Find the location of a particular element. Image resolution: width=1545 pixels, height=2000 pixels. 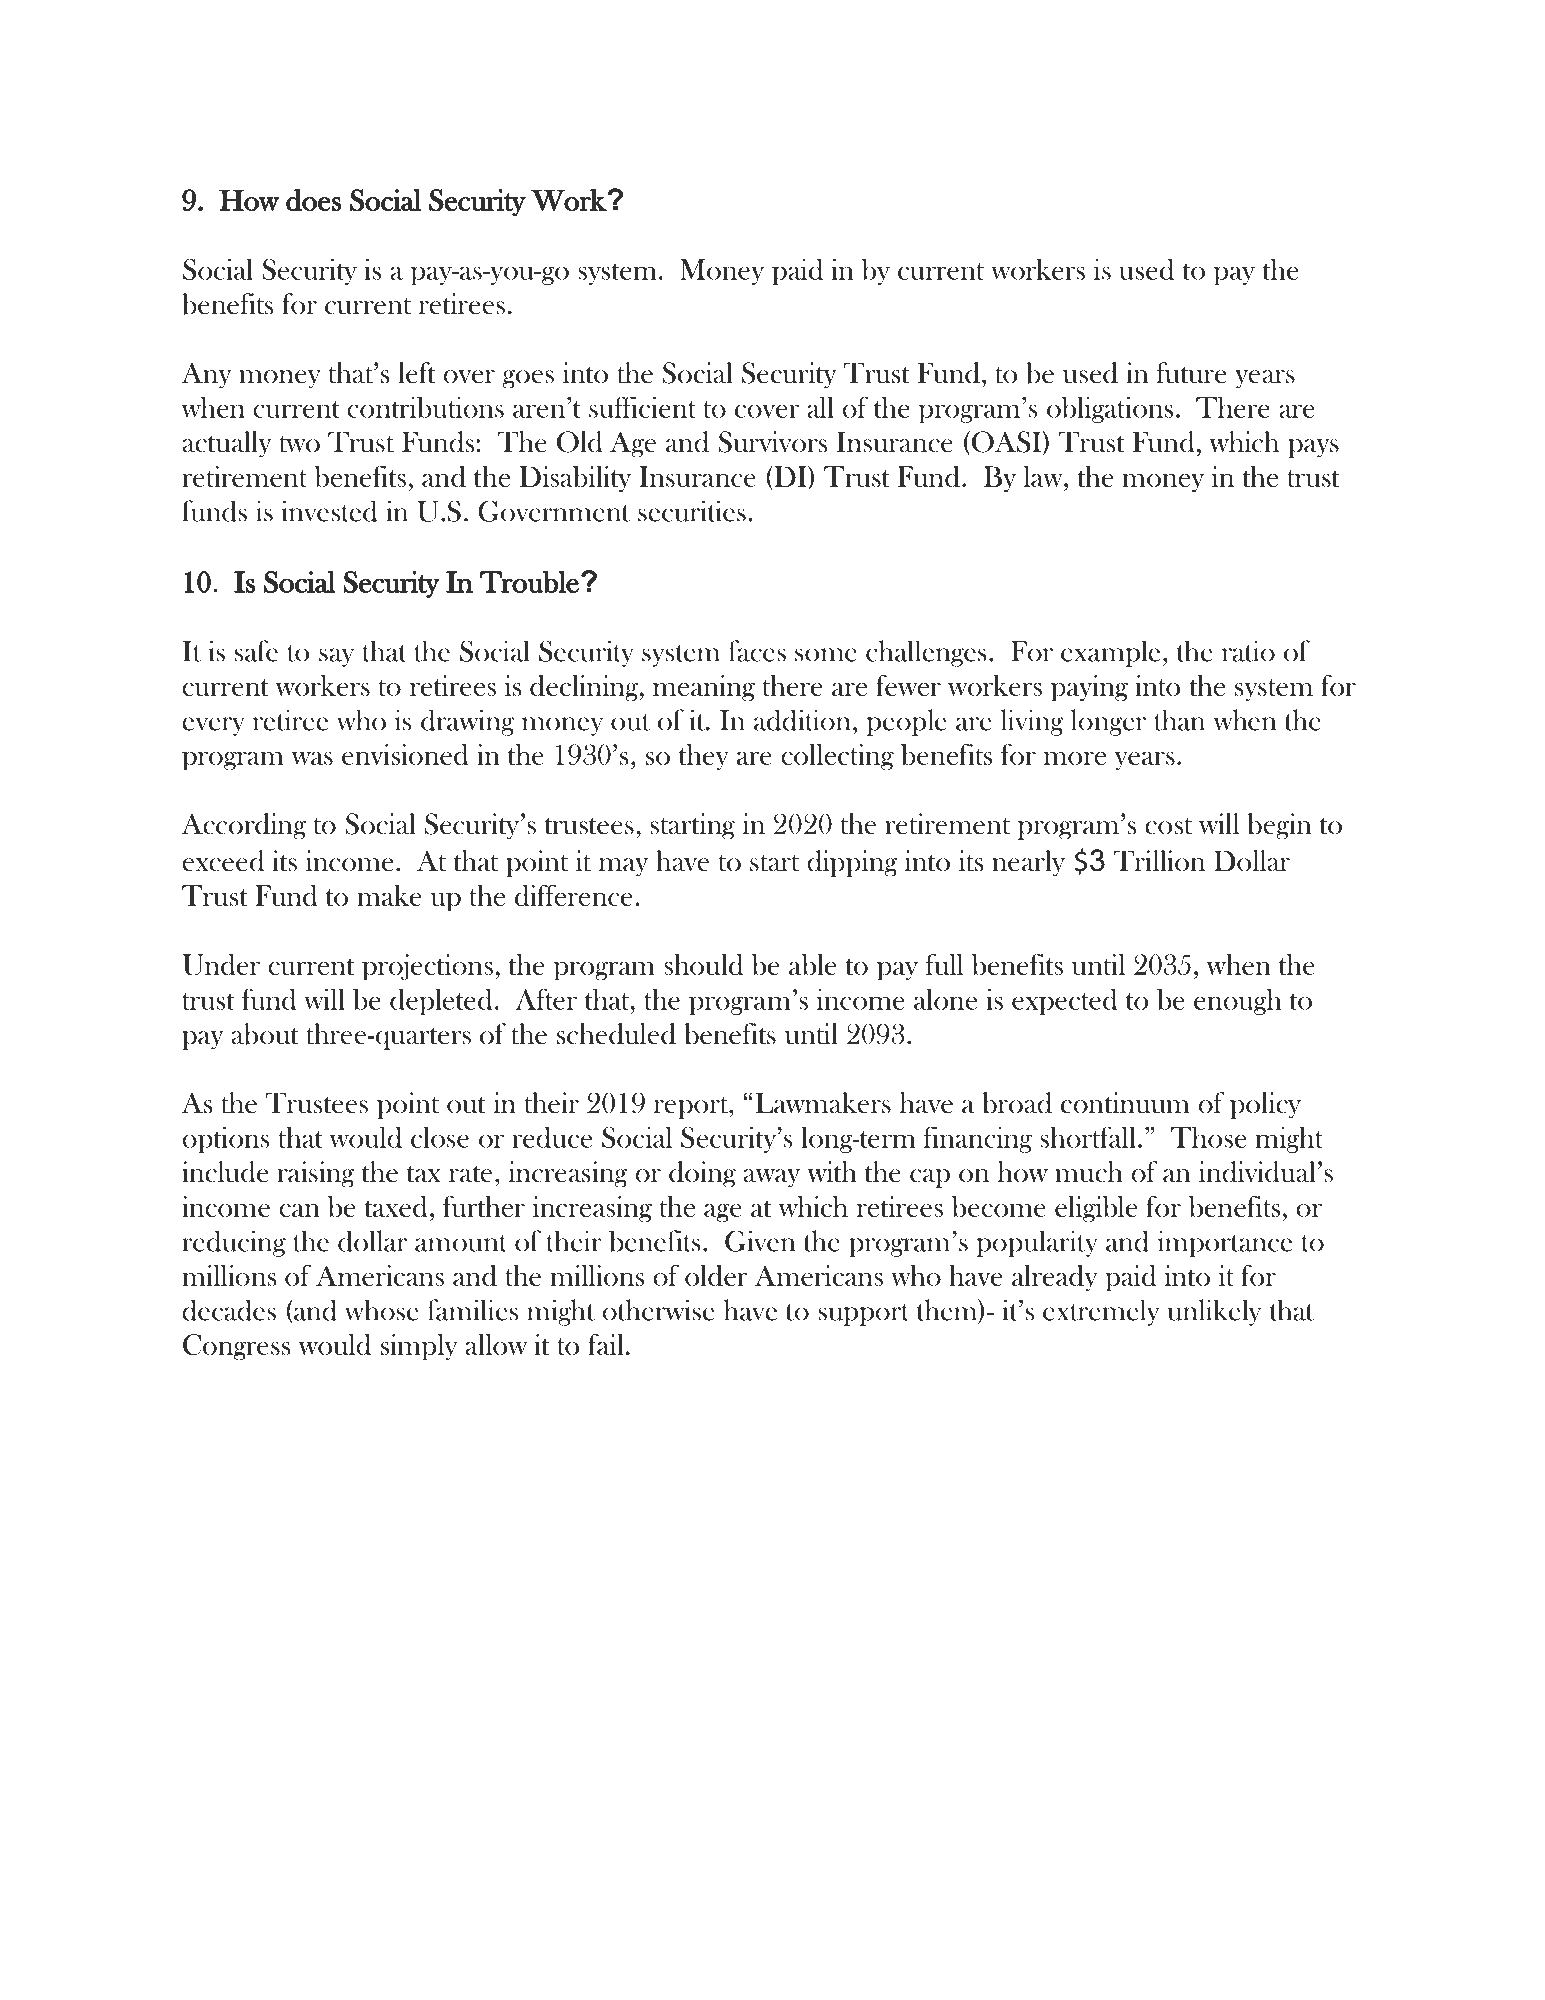

faces is located at coordinates (757, 651).
